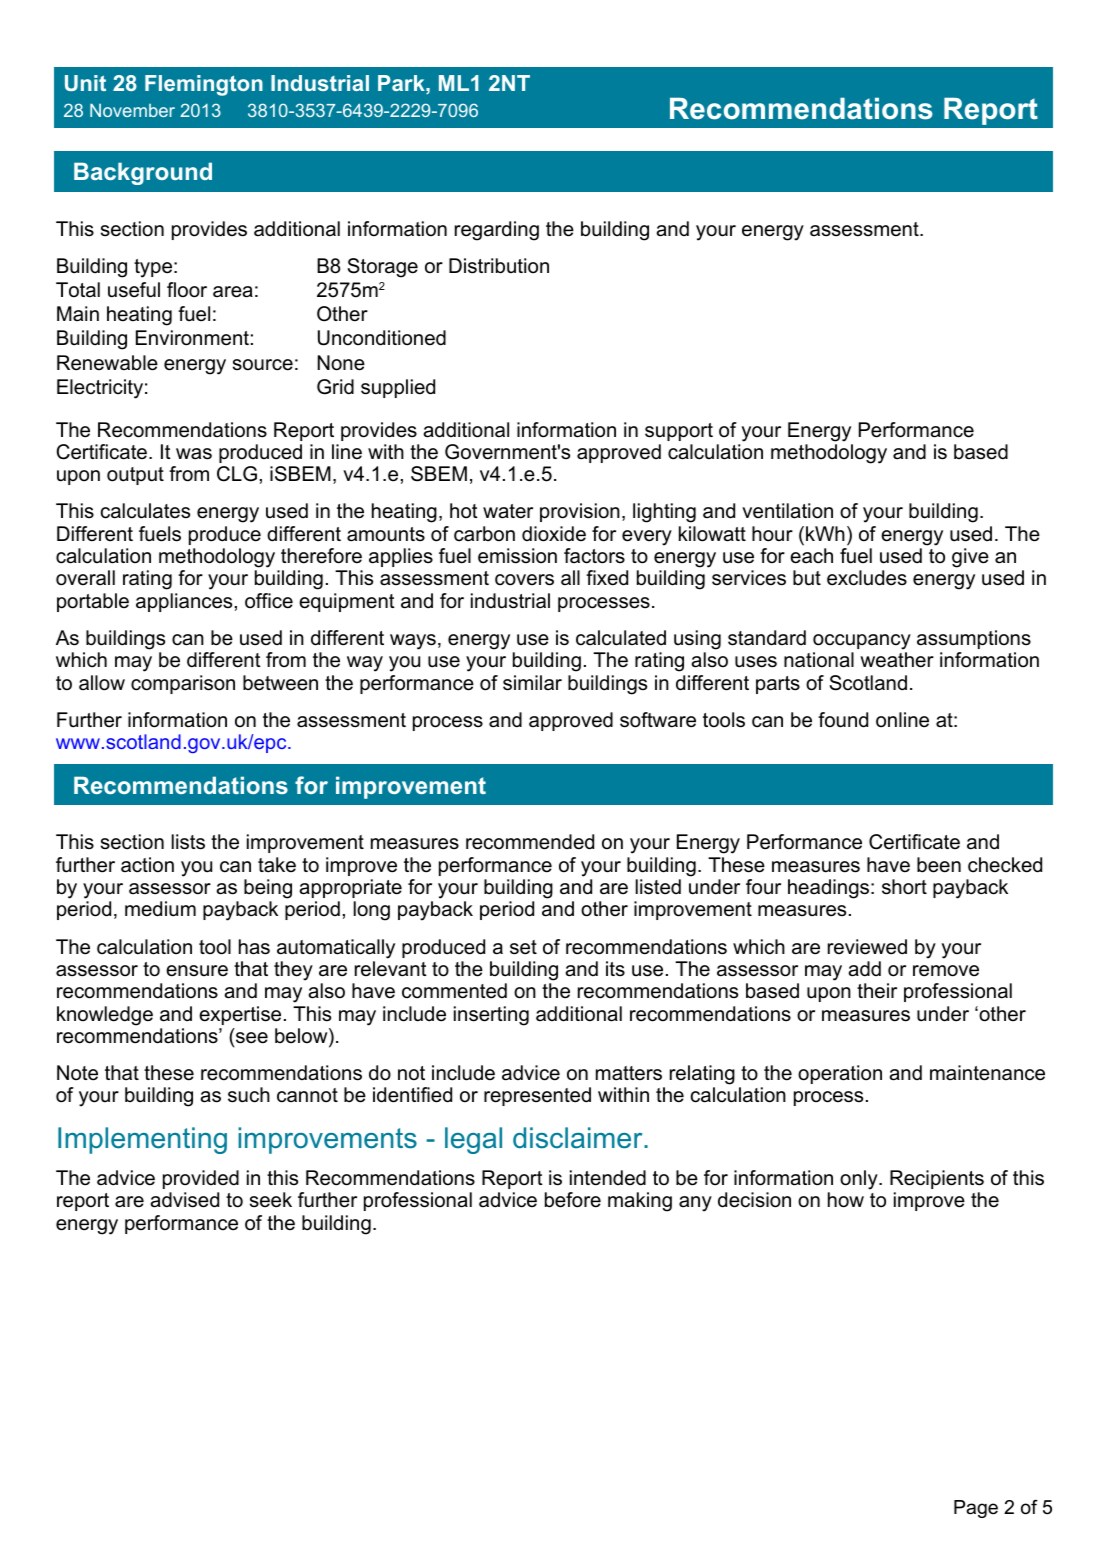 The width and height of the screenshot is (1107, 1566). Describe the element at coordinates (188, 842) in the screenshot. I see `lists` at that location.
